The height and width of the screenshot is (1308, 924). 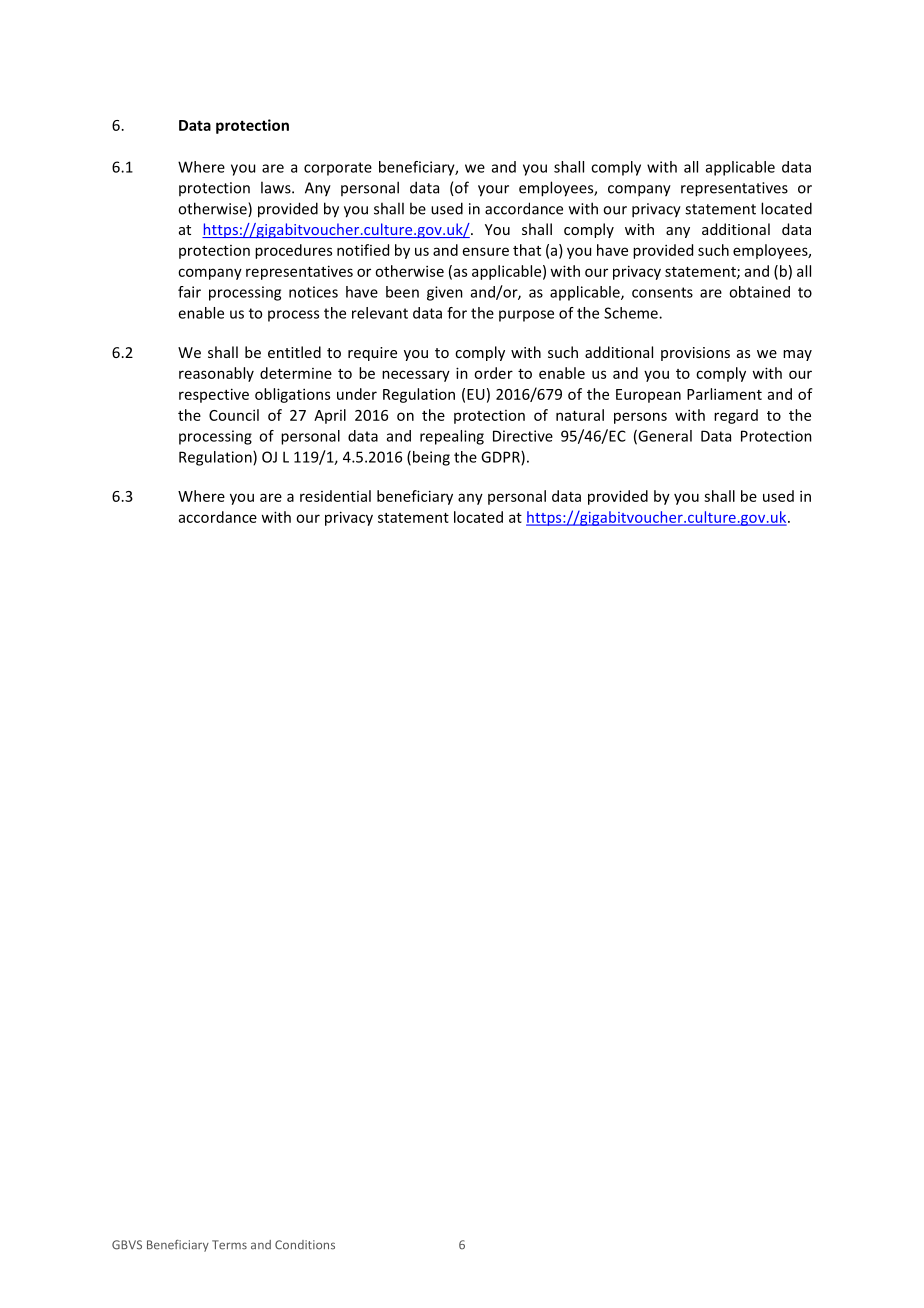 What do you see at coordinates (305, 1245) in the screenshot?
I see `Conditions` at bounding box center [305, 1245].
